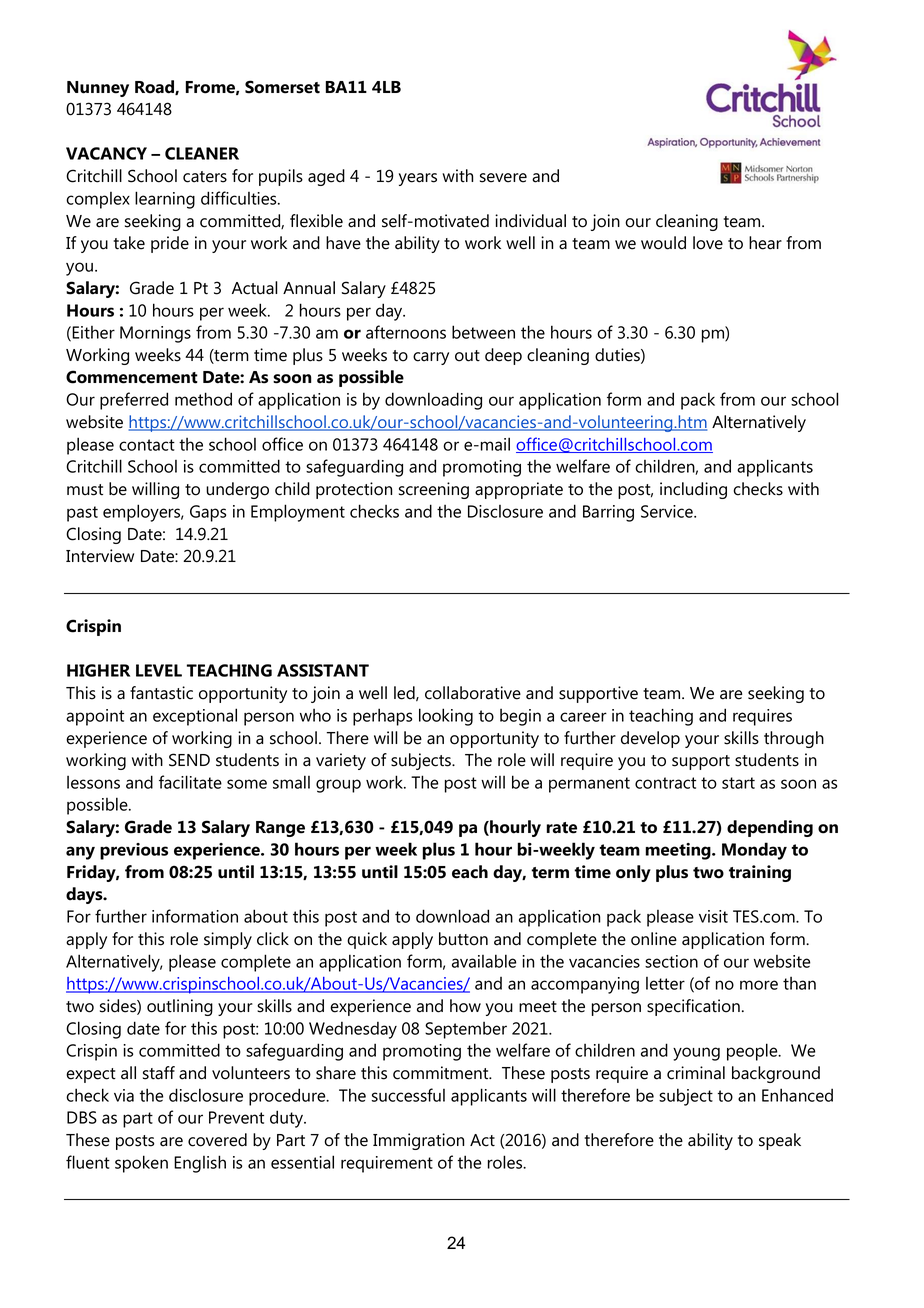 This screenshot has width=924, height=1308. What do you see at coordinates (418, 179) in the screenshot?
I see `years` at bounding box center [418, 179].
